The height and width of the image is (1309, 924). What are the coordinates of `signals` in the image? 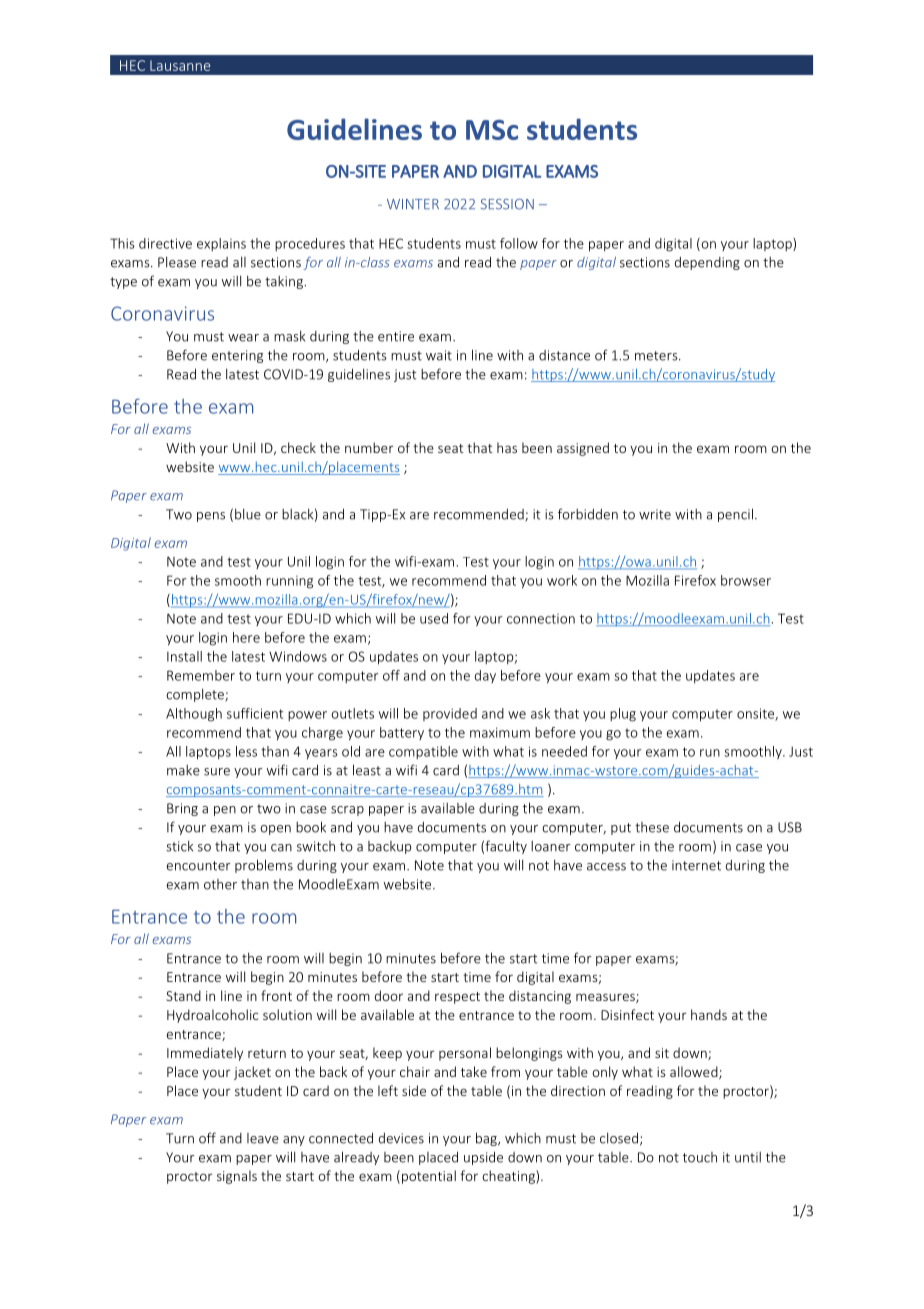 It's located at (237, 1177).
